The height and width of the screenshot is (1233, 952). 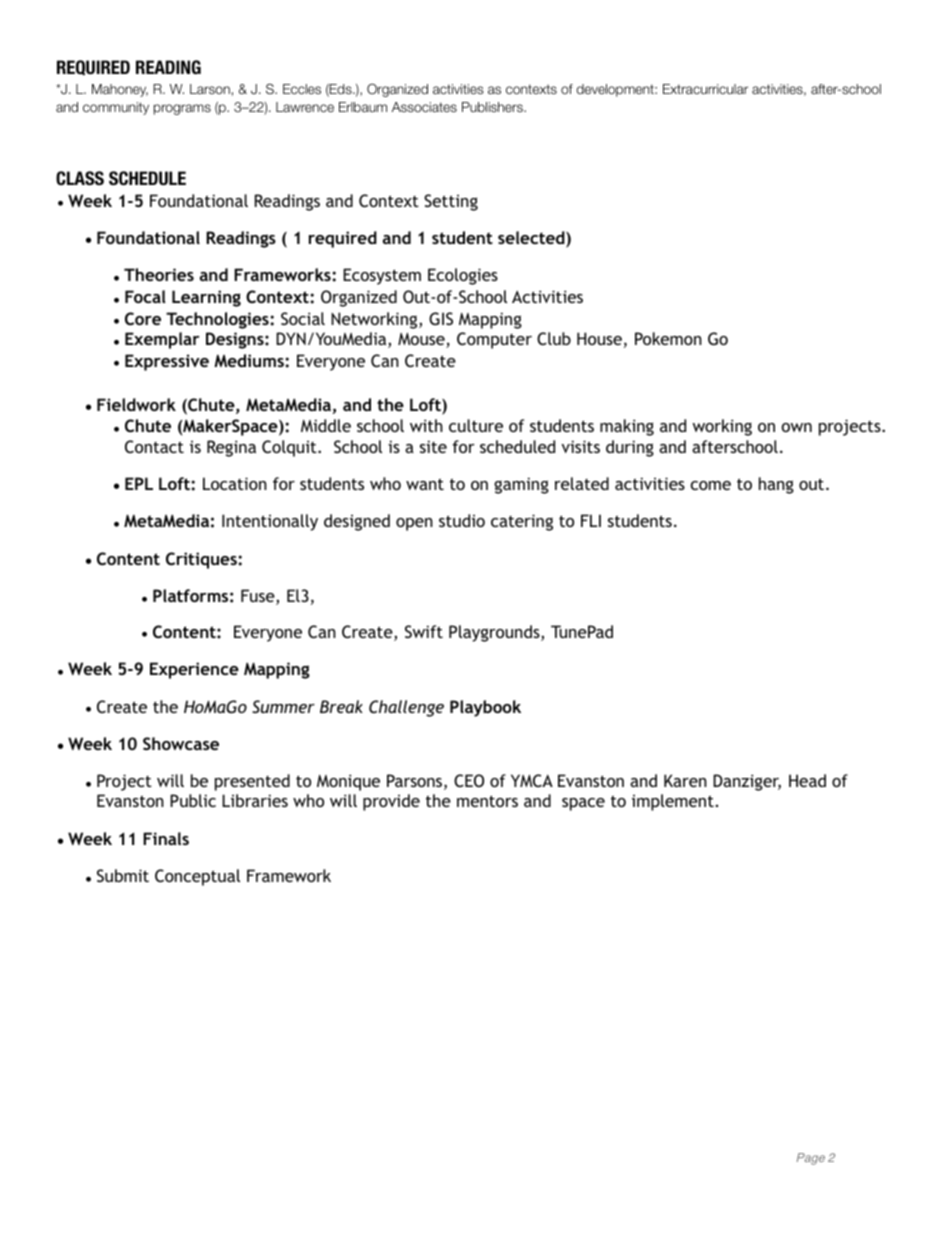 I want to click on Experience, so click(x=194, y=670).
